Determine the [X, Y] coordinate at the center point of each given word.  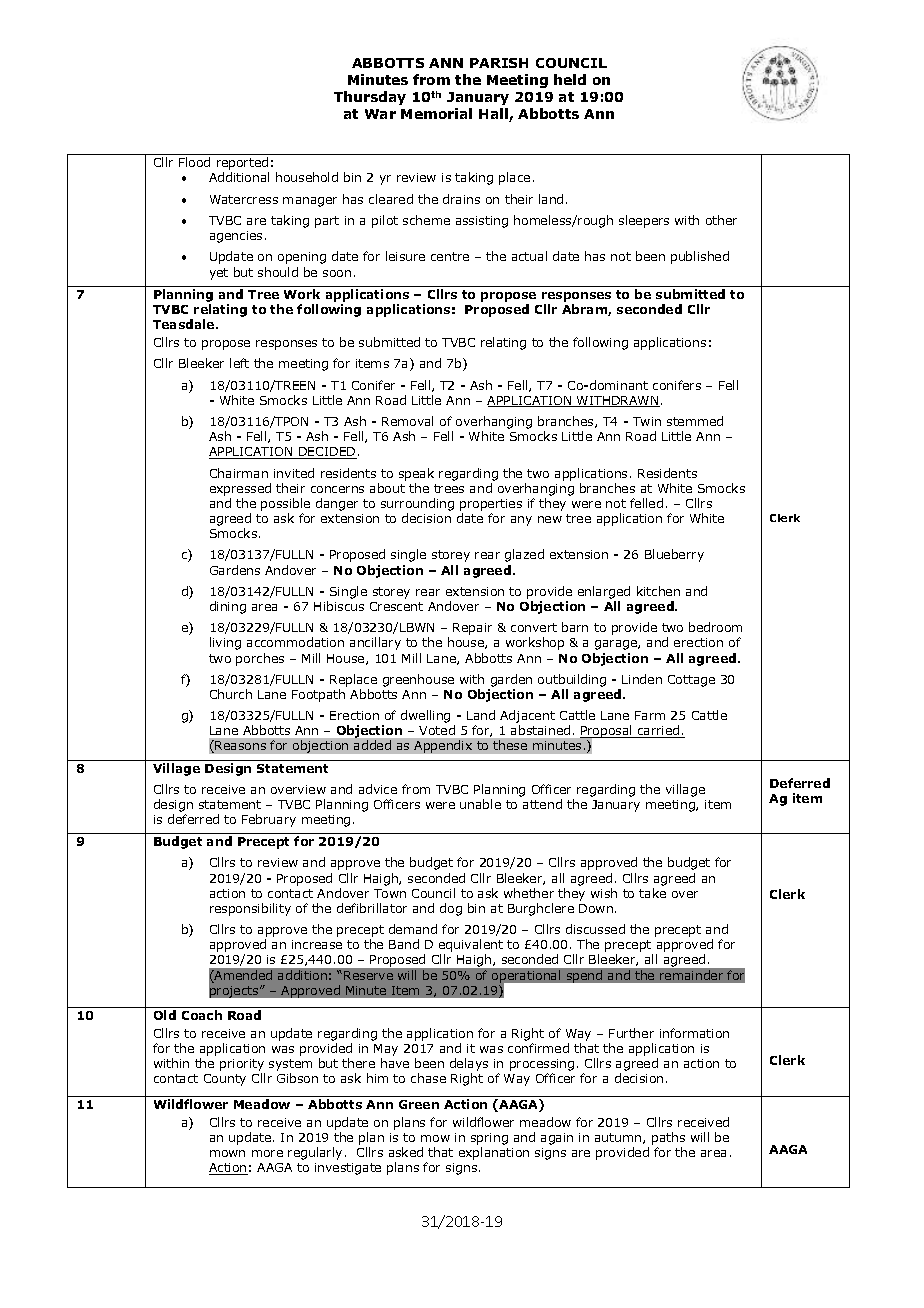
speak [416, 474]
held [570, 79]
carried [659, 731]
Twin [647, 421]
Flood [194, 162]
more [267, 1153]
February [269, 820]
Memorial [436, 113]
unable [480, 804]
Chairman [239, 473]
